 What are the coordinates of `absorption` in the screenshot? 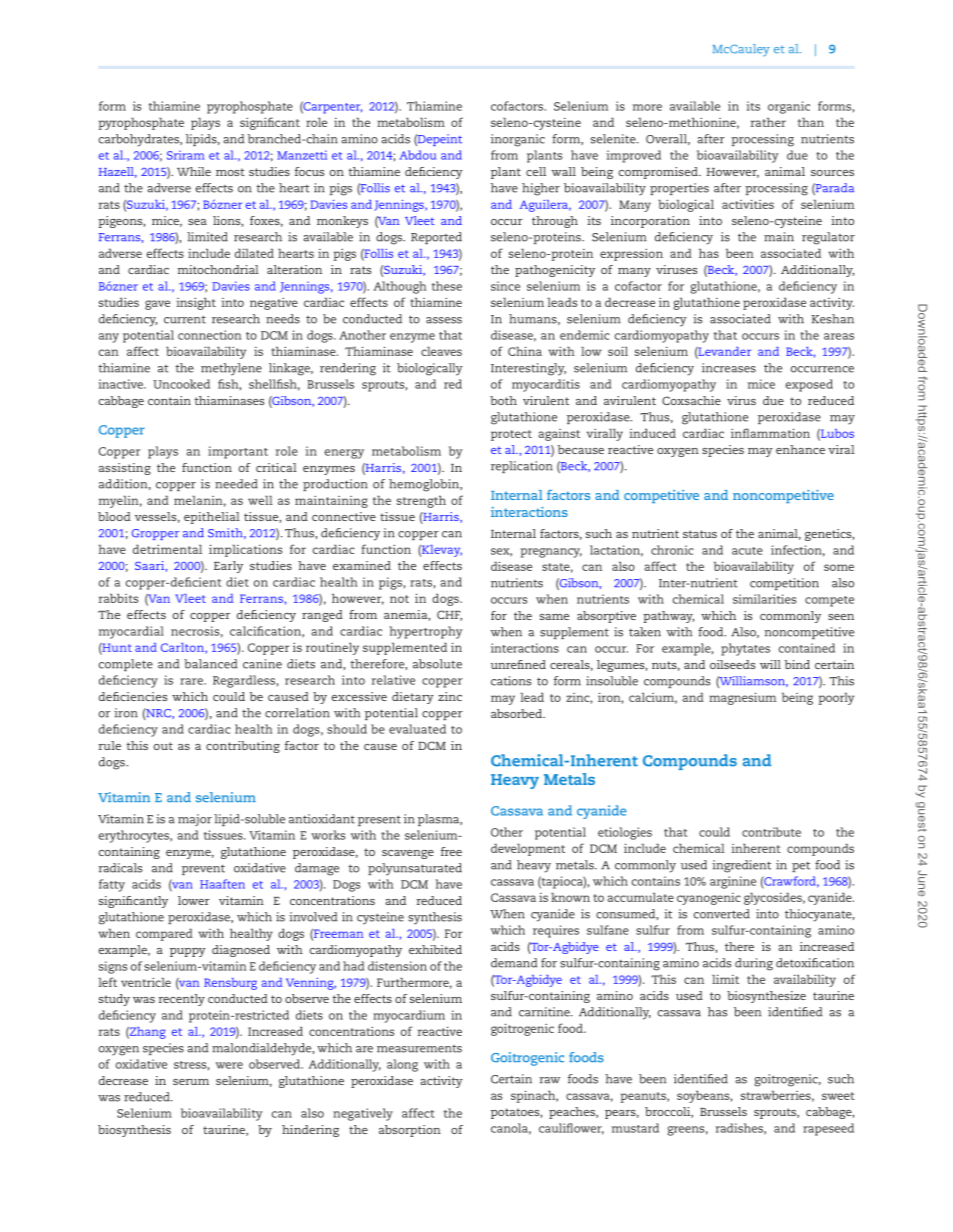 It's located at (410, 1131).
